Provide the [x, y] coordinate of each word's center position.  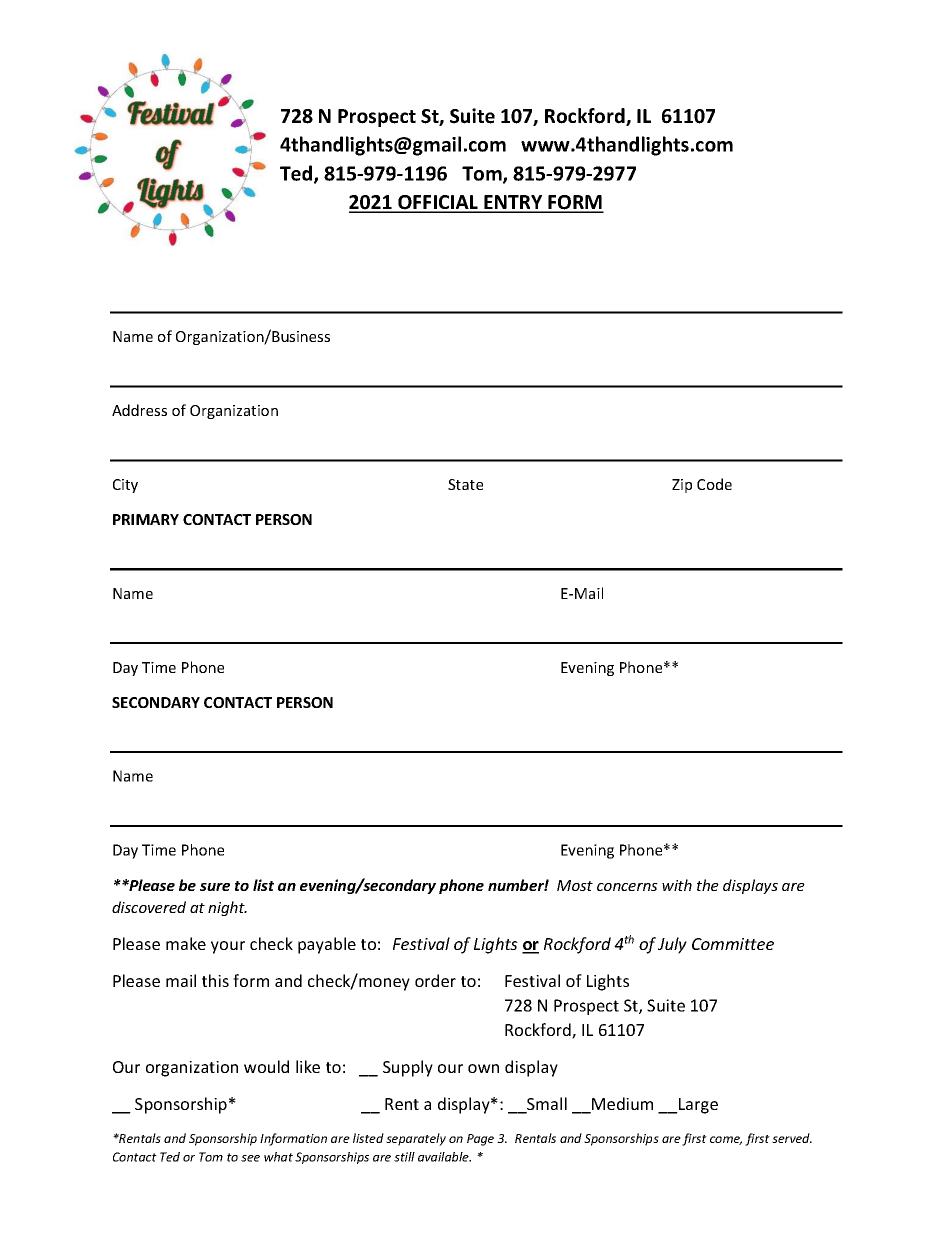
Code [714, 484]
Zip [682, 486]
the [708, 885]
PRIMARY [146, 519]
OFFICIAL [438, 203]
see [250, 1158]
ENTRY [513, 203]
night [227, 908]
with [677, 885]
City [125, 486]
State [465, 484]
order [435, 980]
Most [575, 885]
